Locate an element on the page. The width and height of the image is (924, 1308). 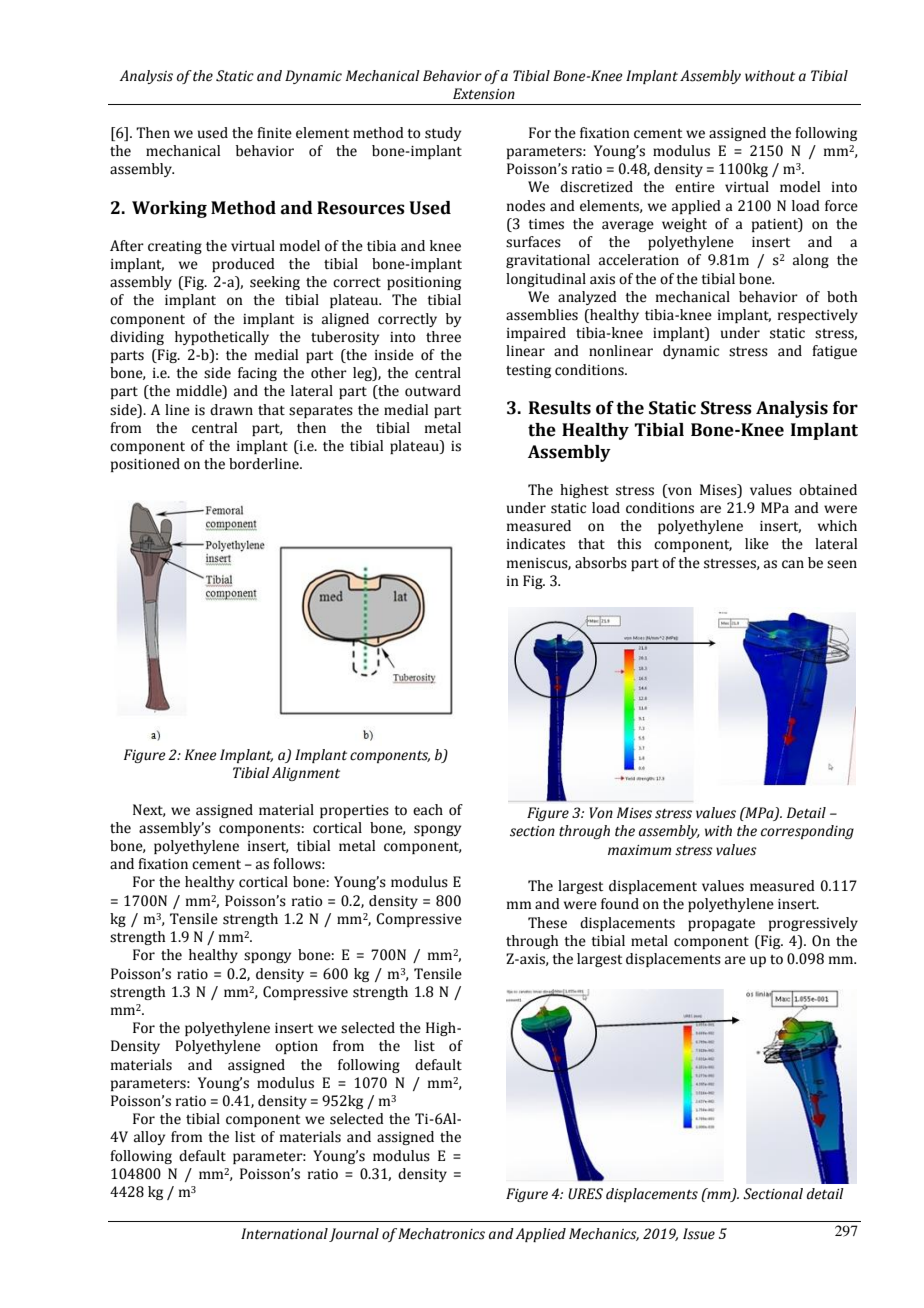
Issue is located at coordinates (699, 1234).
